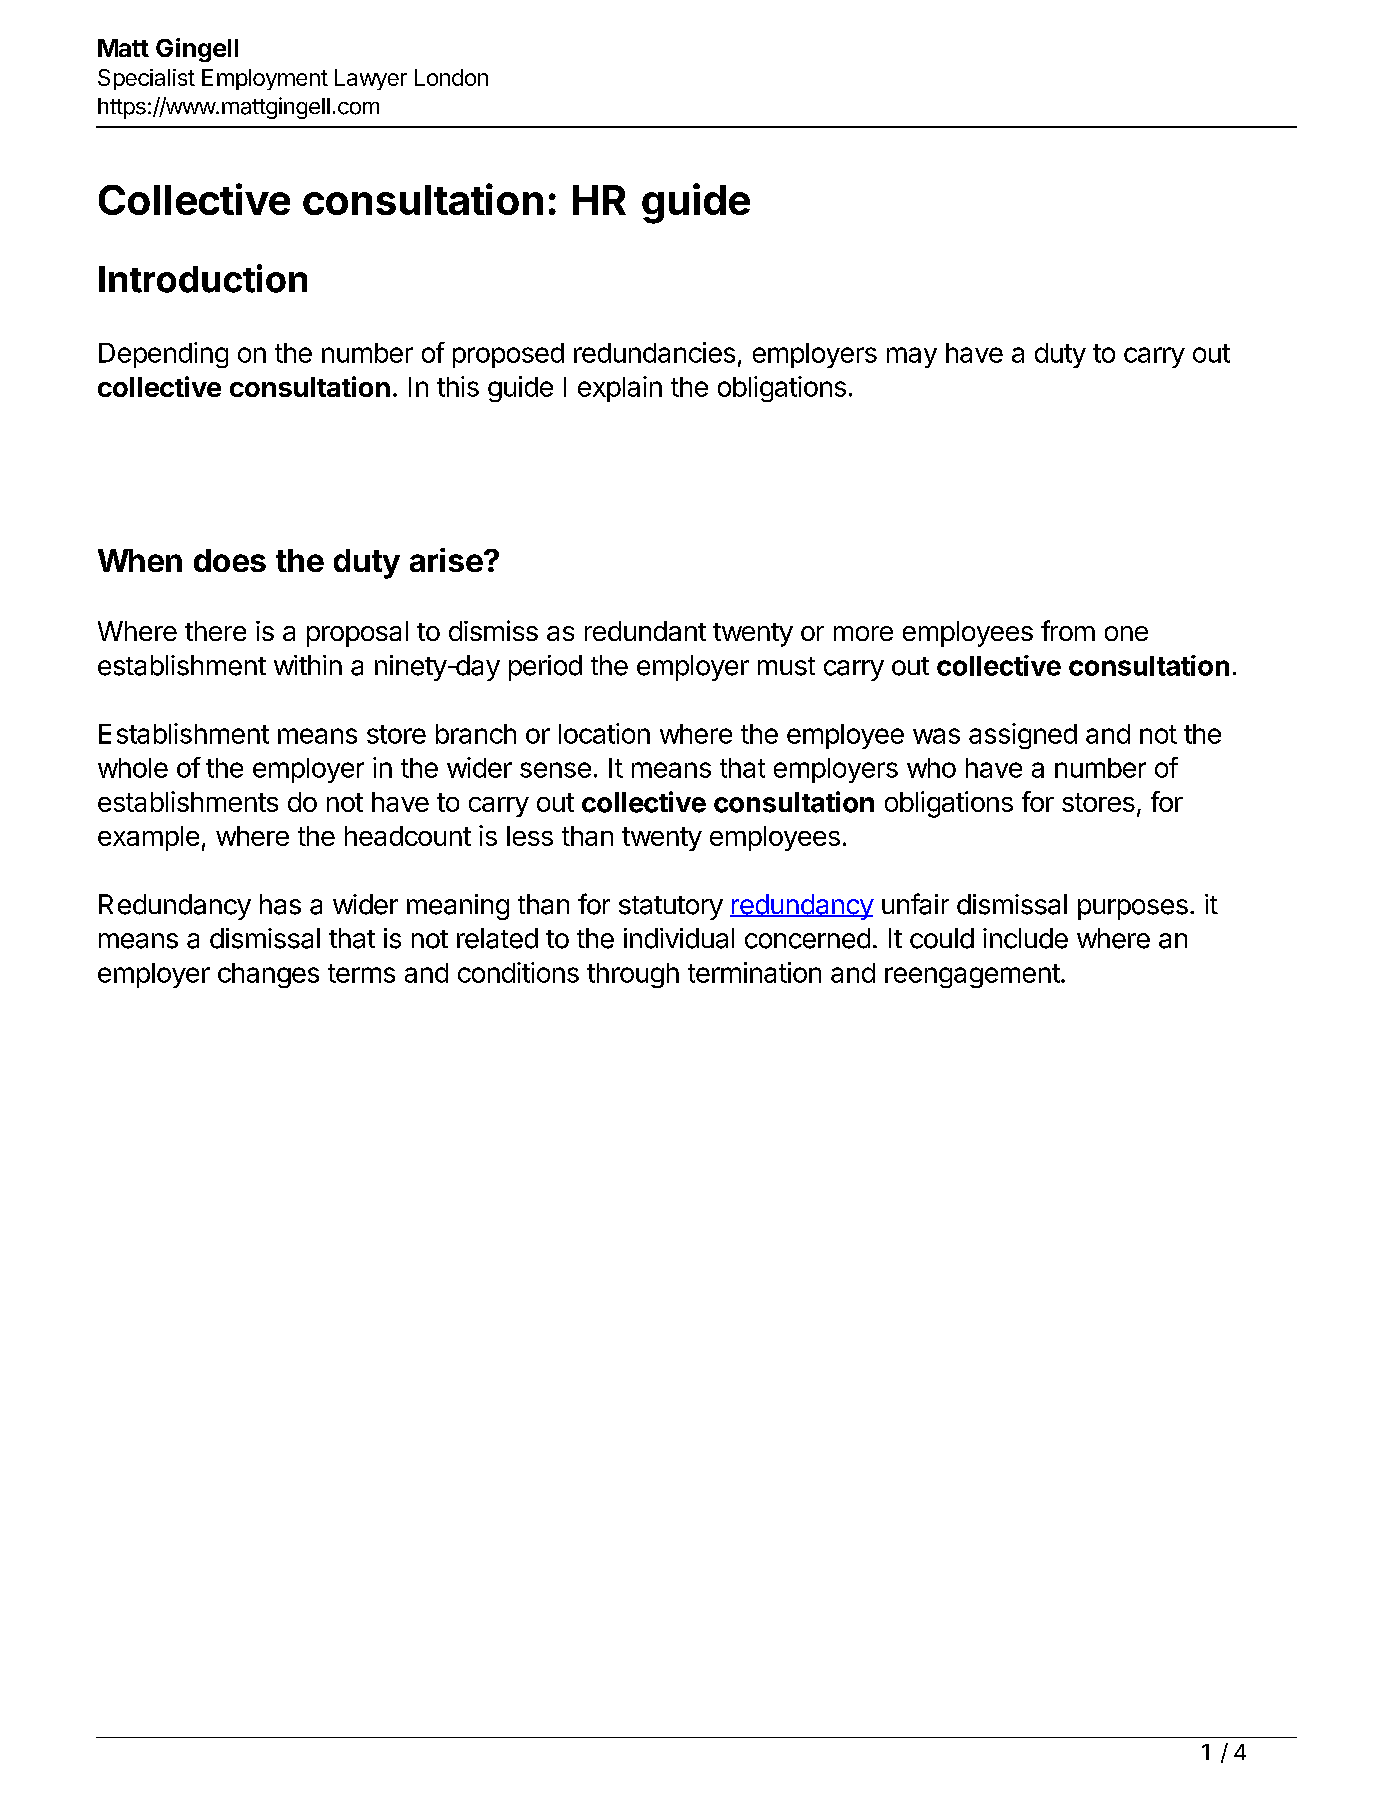 The width and height of the document is (1393, 1802). Describe the element at coordinates (451, 77) in the document. I see `London` at that location.
